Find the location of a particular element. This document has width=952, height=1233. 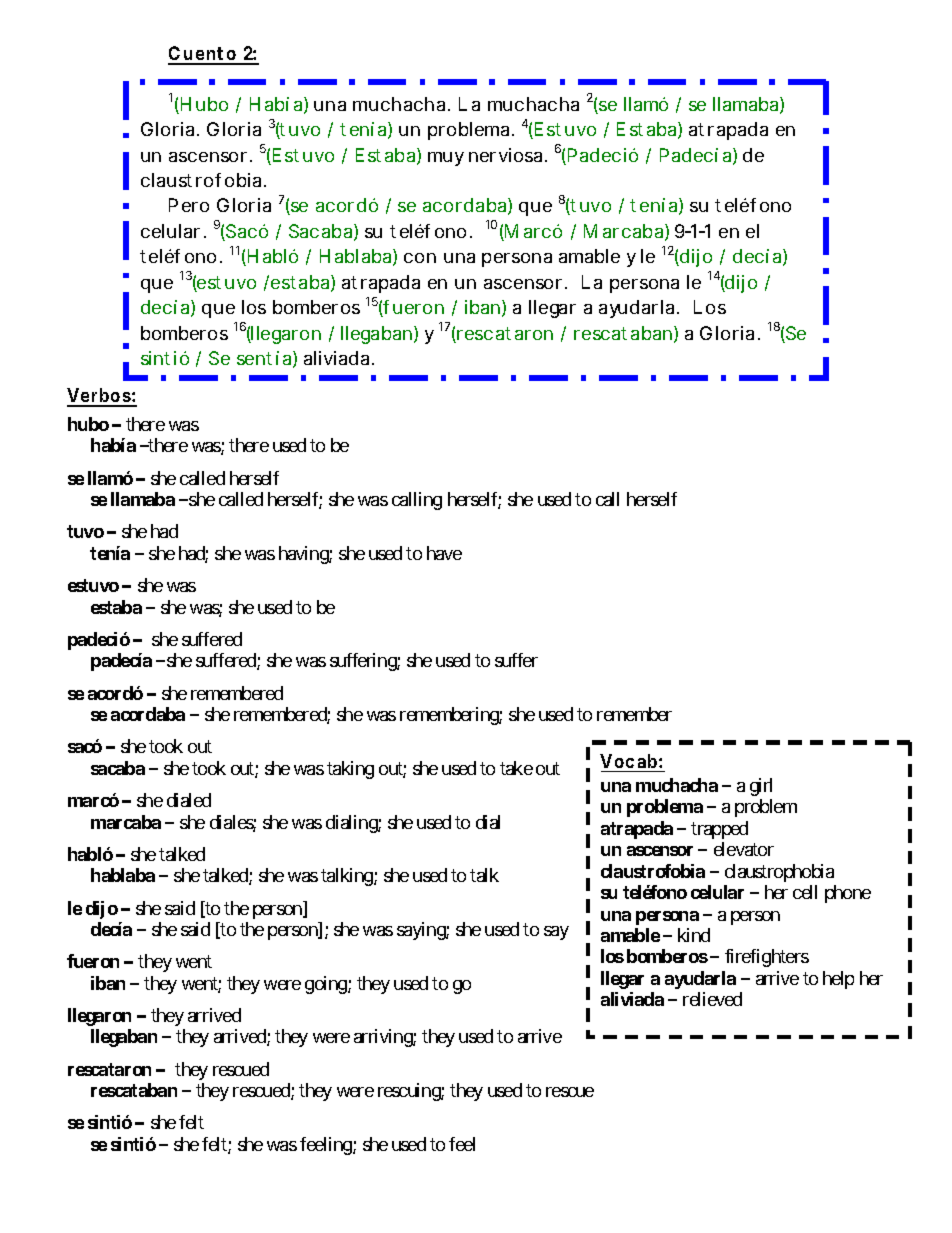

take is located at coordinates (516, 768).
